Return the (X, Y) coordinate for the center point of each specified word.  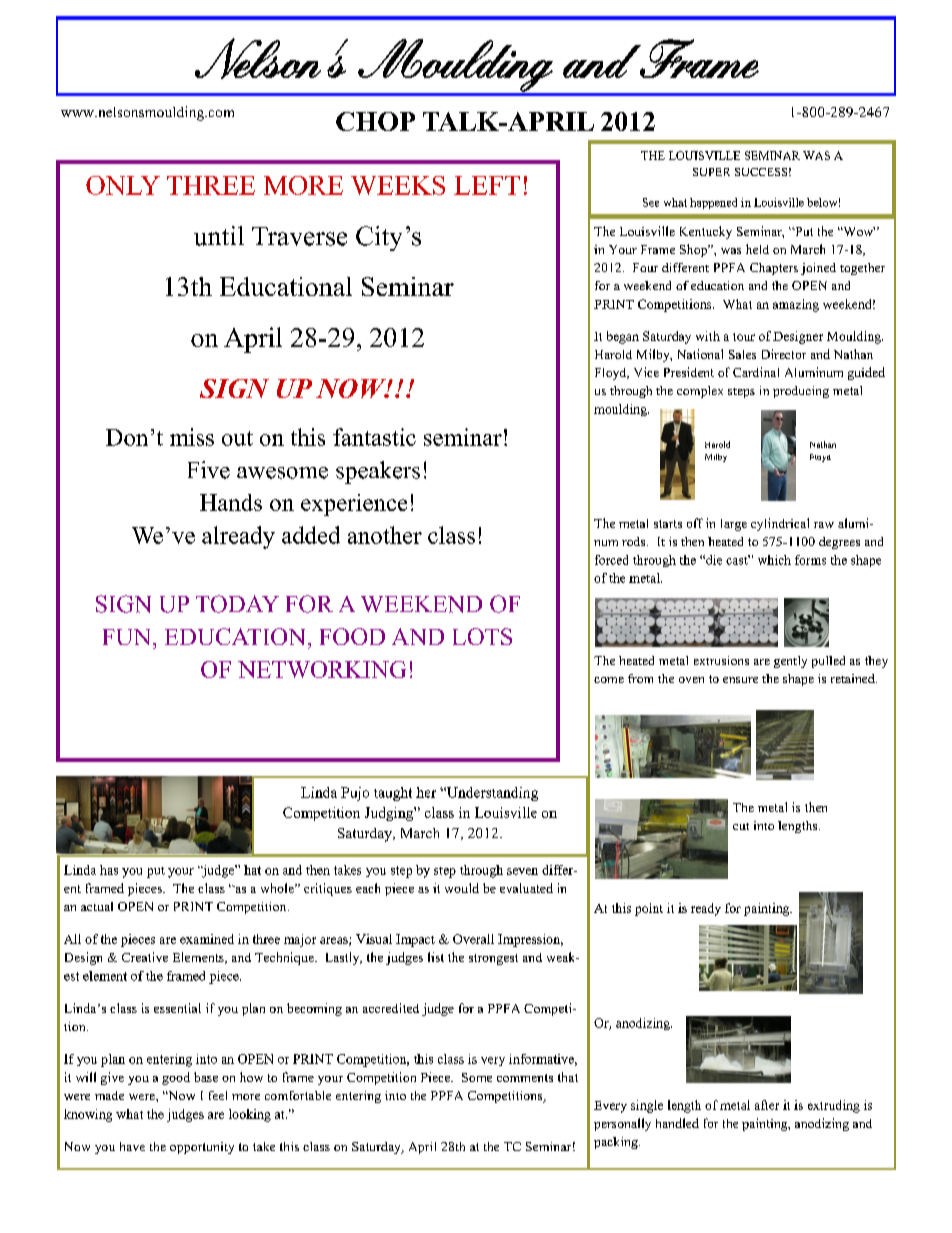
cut (741, 826)
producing (801, 392)
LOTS (482, 636)
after (767, 1105)
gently (790, 662)
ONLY (123, 185)
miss (192, 437)
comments (525, 1078)
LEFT (487, 185)
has (109, 870)
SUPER (711, 172)
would (462, 888)
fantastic (374, 437)
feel (218, 1095)
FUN (128, 637)
